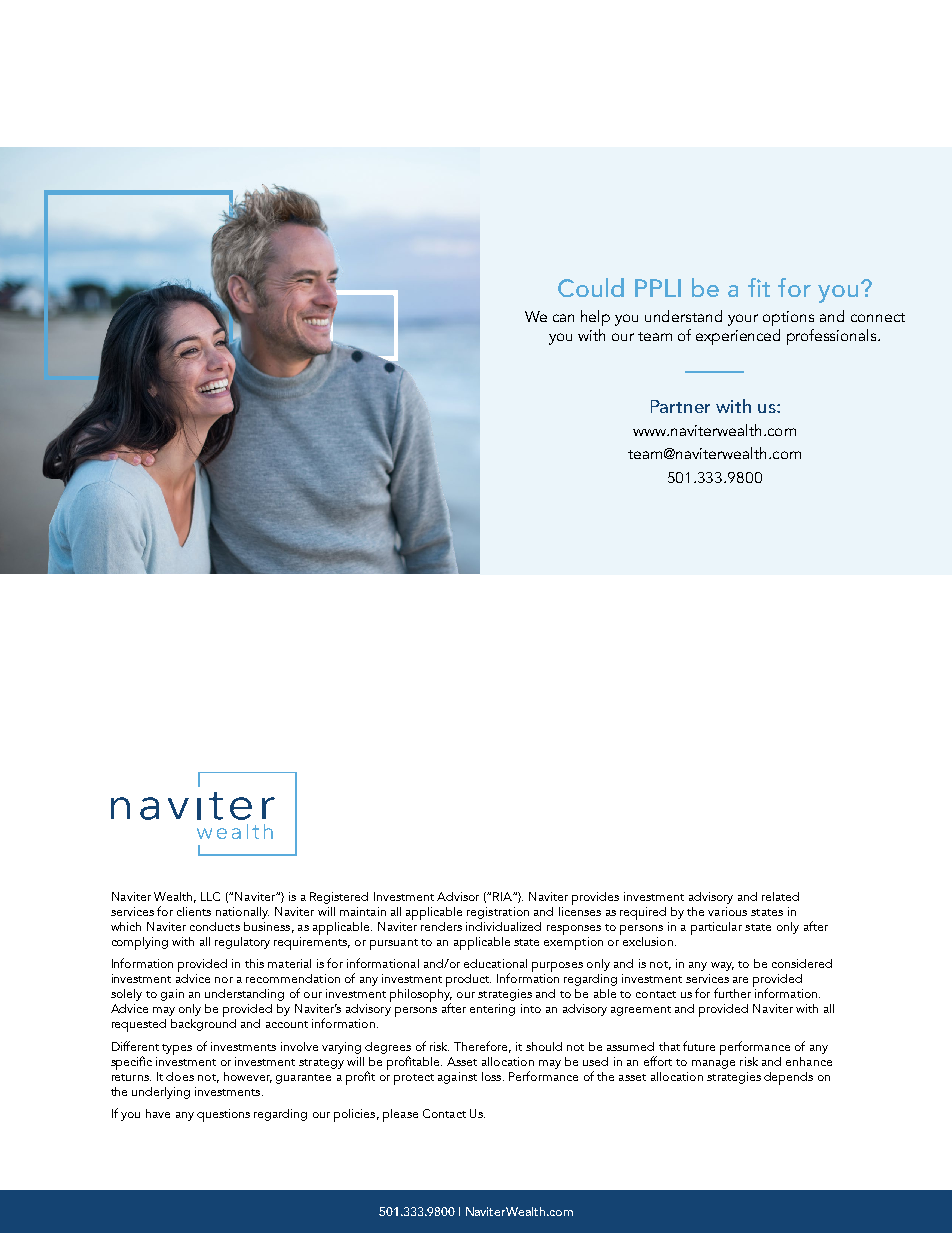 Image resolution: width=952 pixels, height=1233 pixels. Describe the element at coordinates (727, 911) in the screenshot. I see `various` at that location.
